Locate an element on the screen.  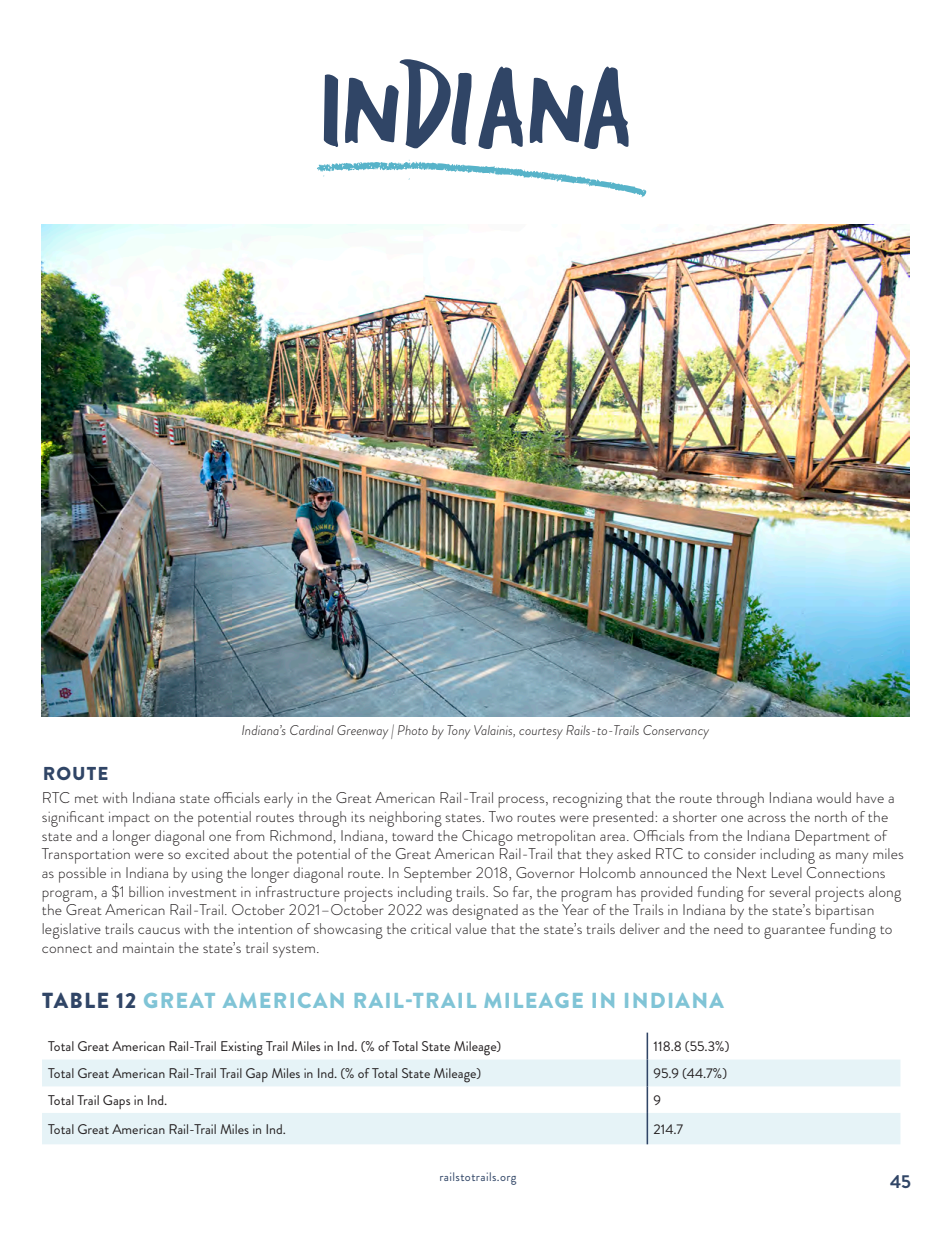
Tony is located at coordinates (458, 732).
